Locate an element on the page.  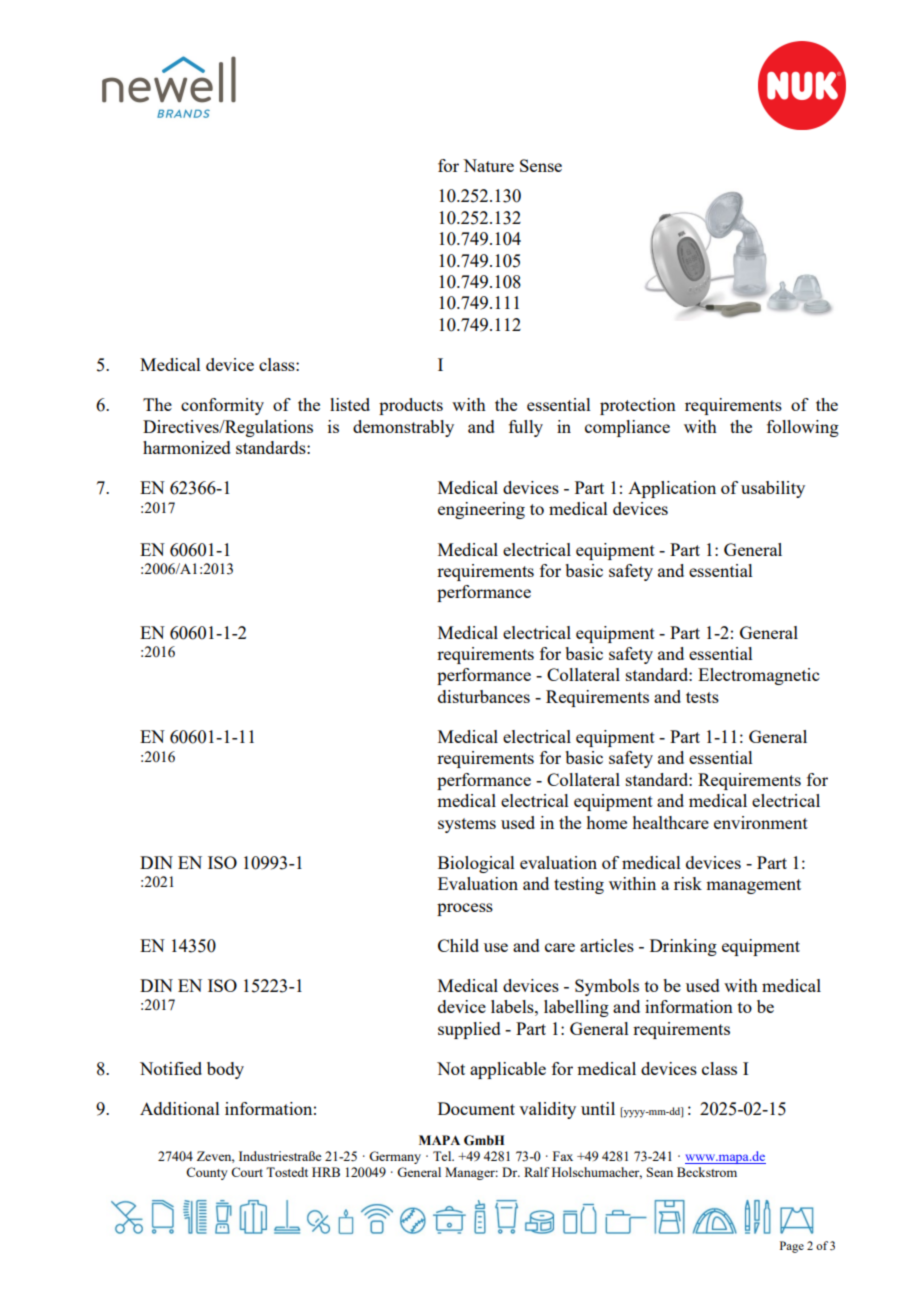
tests is located at coordinates (702, 697).
